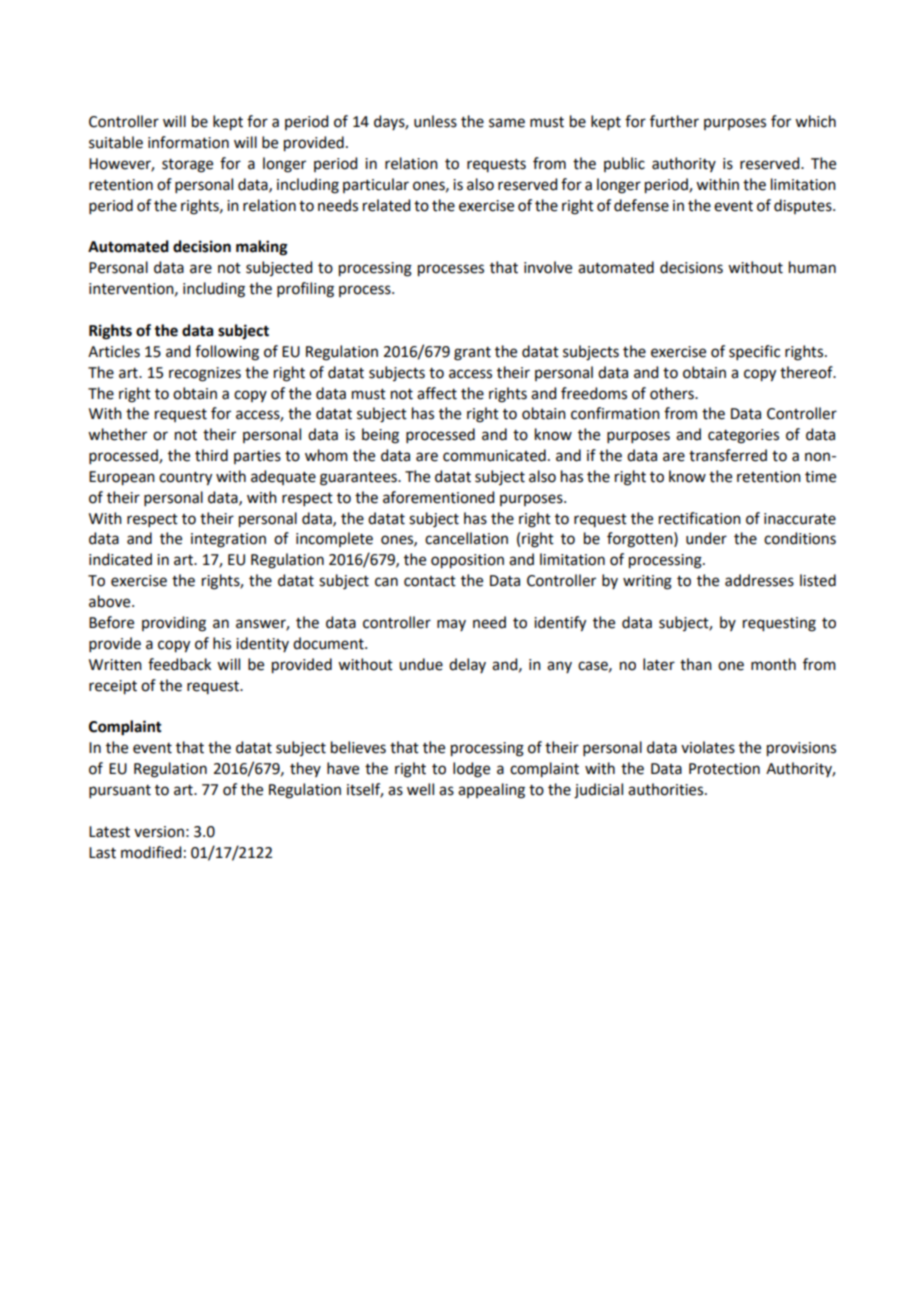  I want to click on unless, so click(435, 121).
